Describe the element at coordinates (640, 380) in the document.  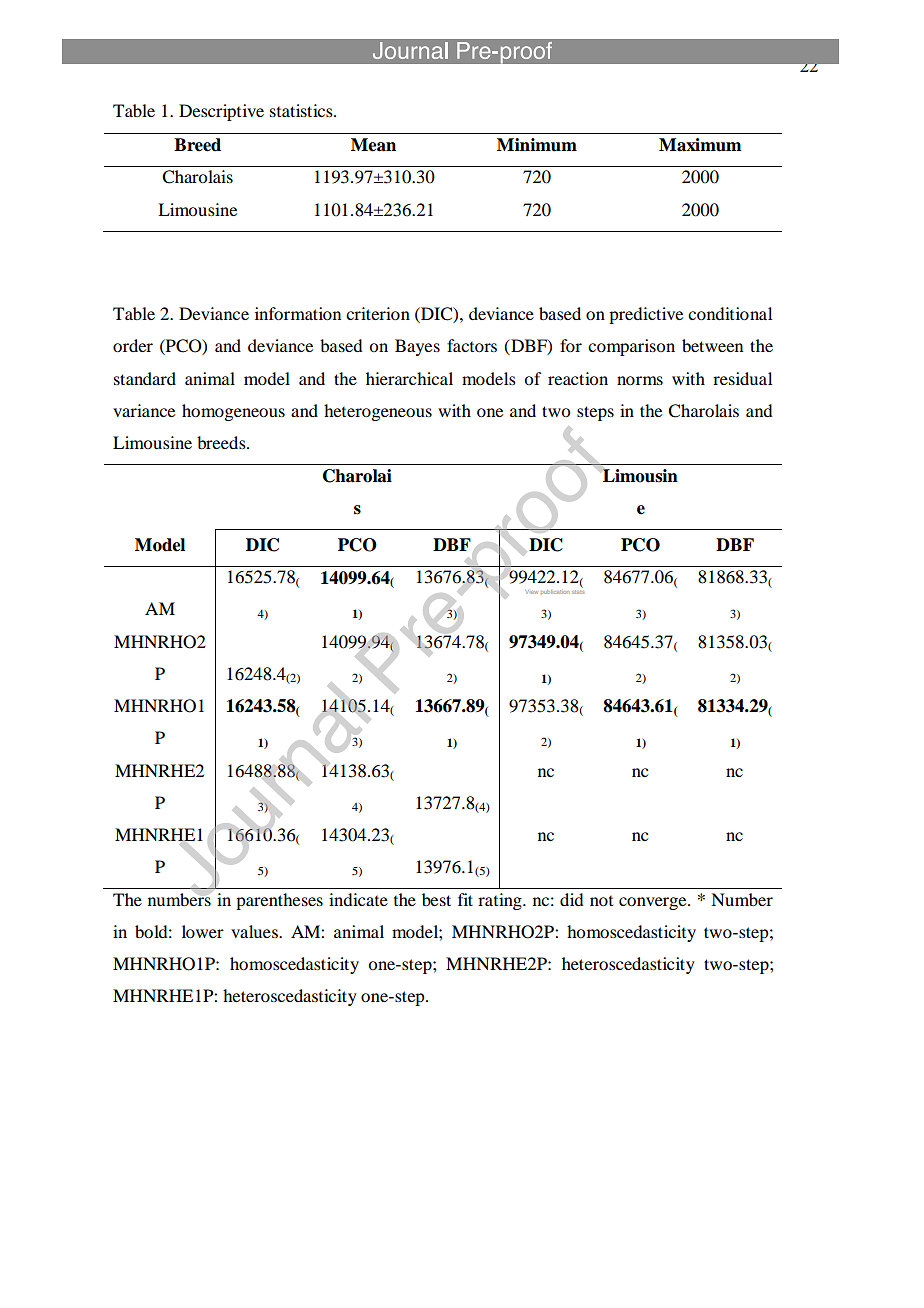
I see `norms` at that location.
